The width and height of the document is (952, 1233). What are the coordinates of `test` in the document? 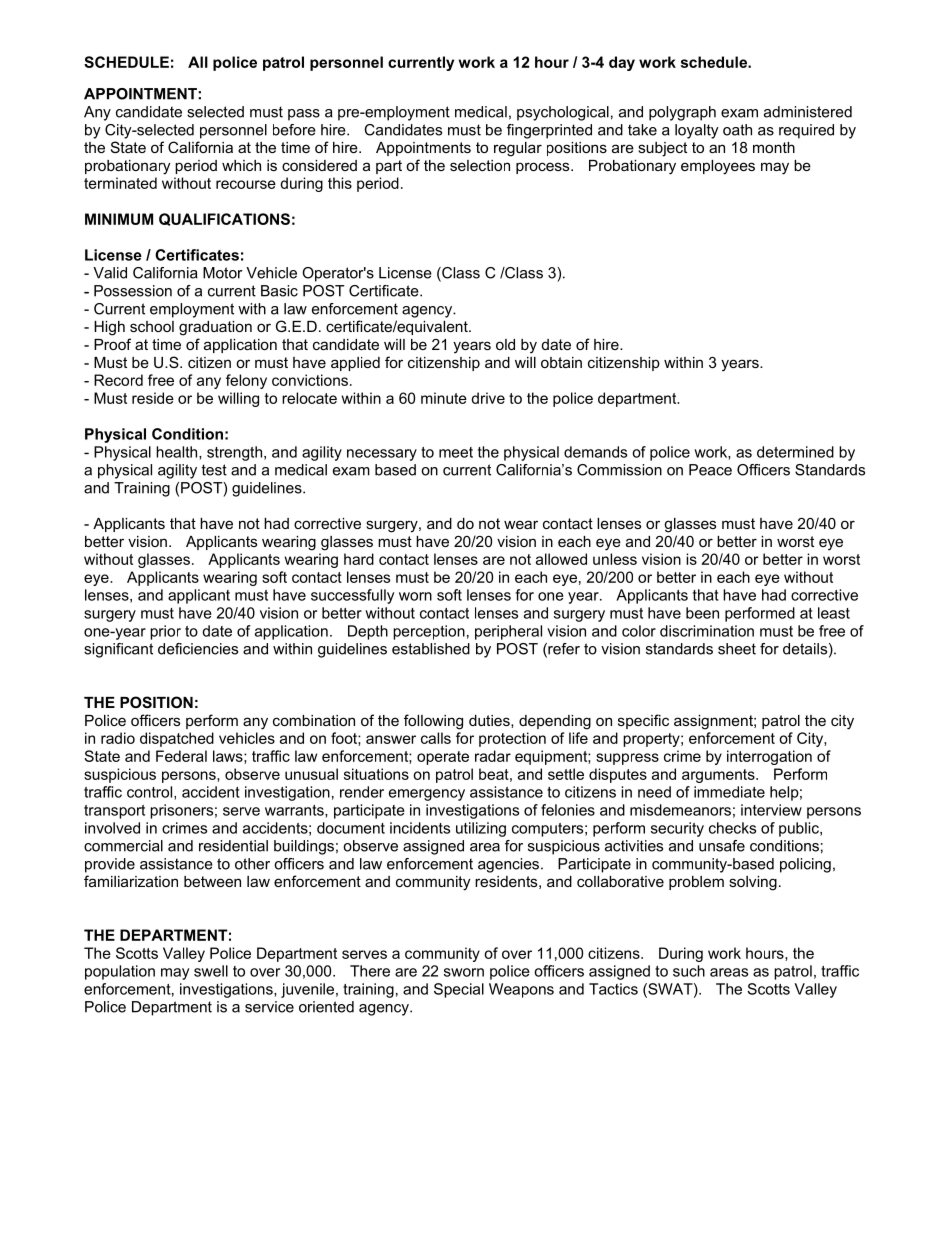 It's located at (214, 470).
